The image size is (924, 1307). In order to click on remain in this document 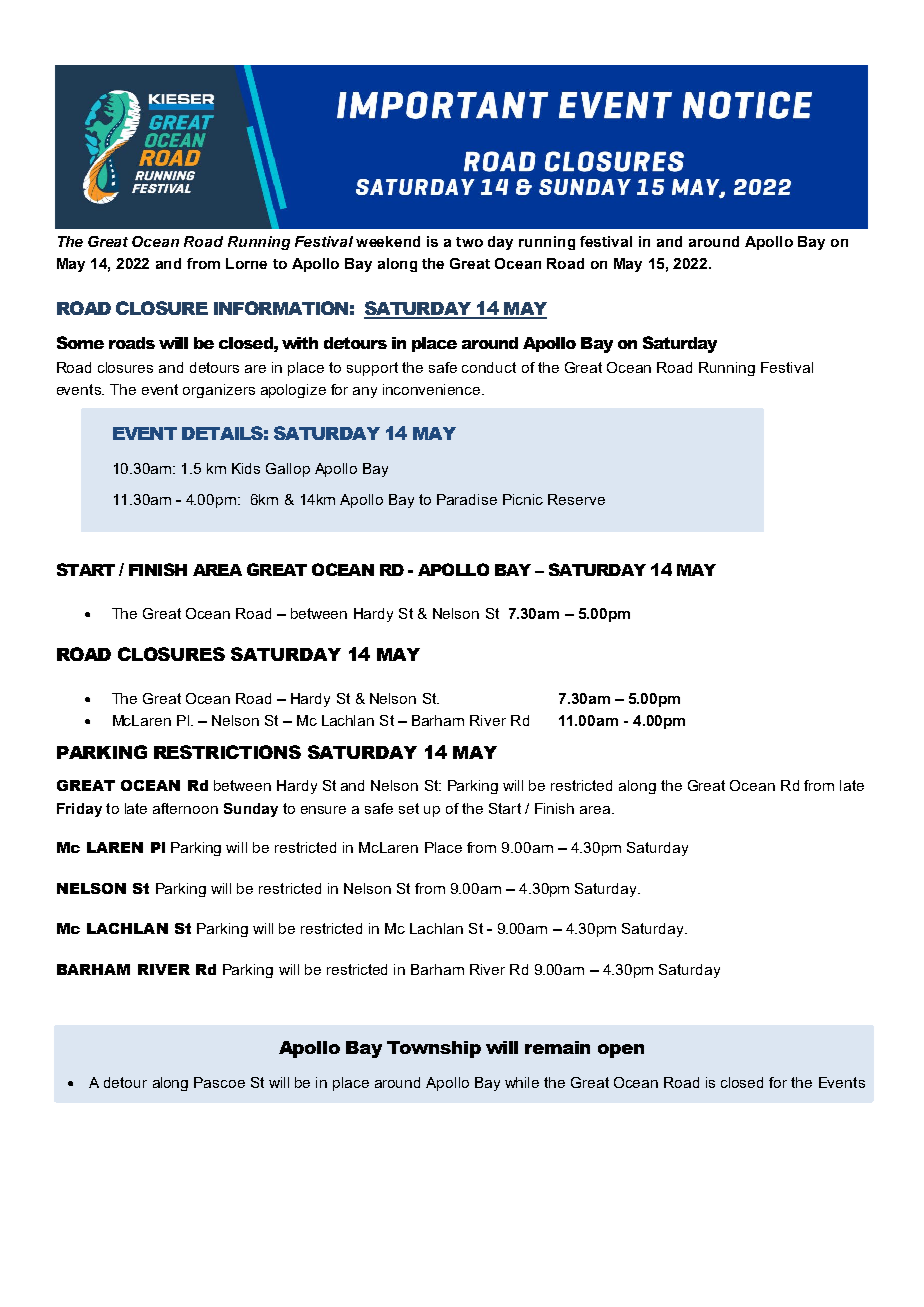, I will do `click(557, 1047)`.
